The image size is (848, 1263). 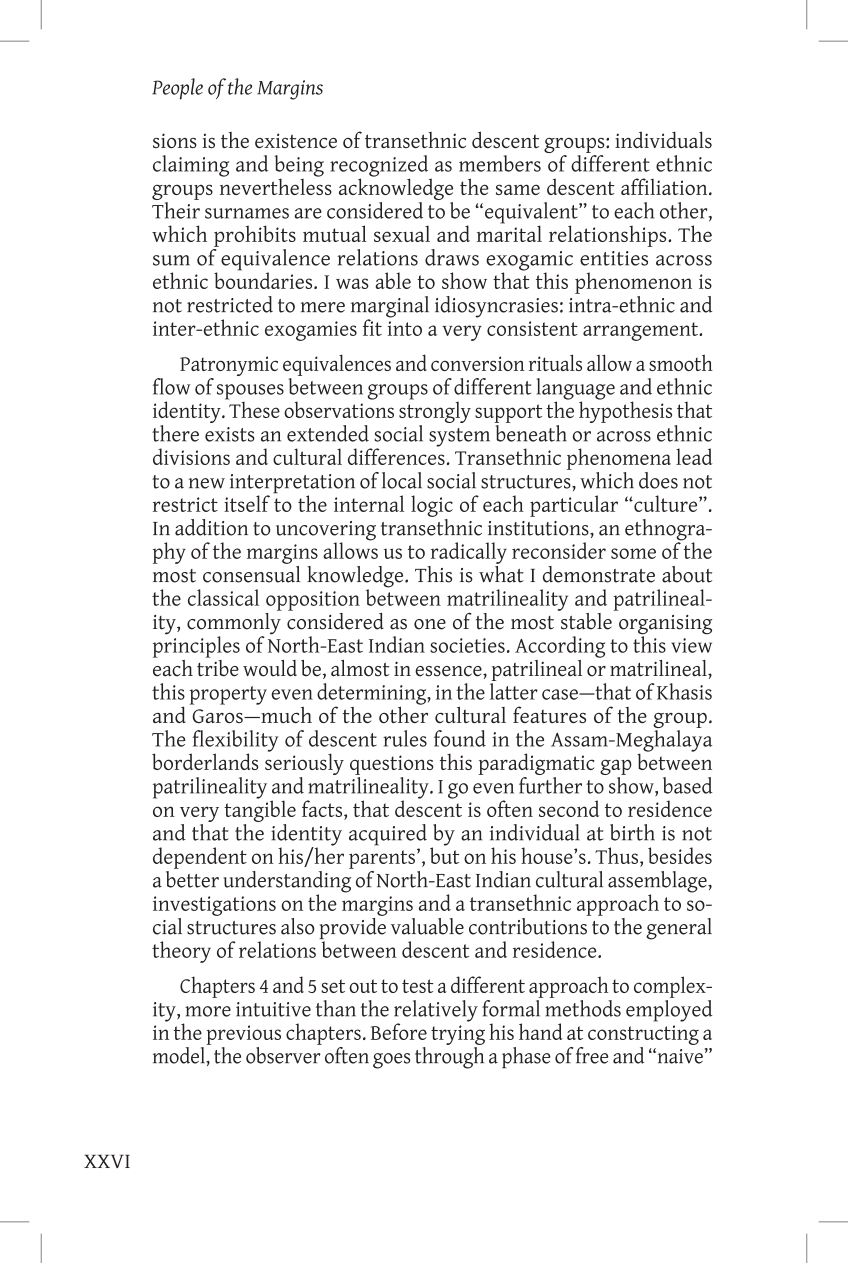 What do you see at coordinates (396, 455) in the page?
I see `differences` at bounding box center [396, 455].
